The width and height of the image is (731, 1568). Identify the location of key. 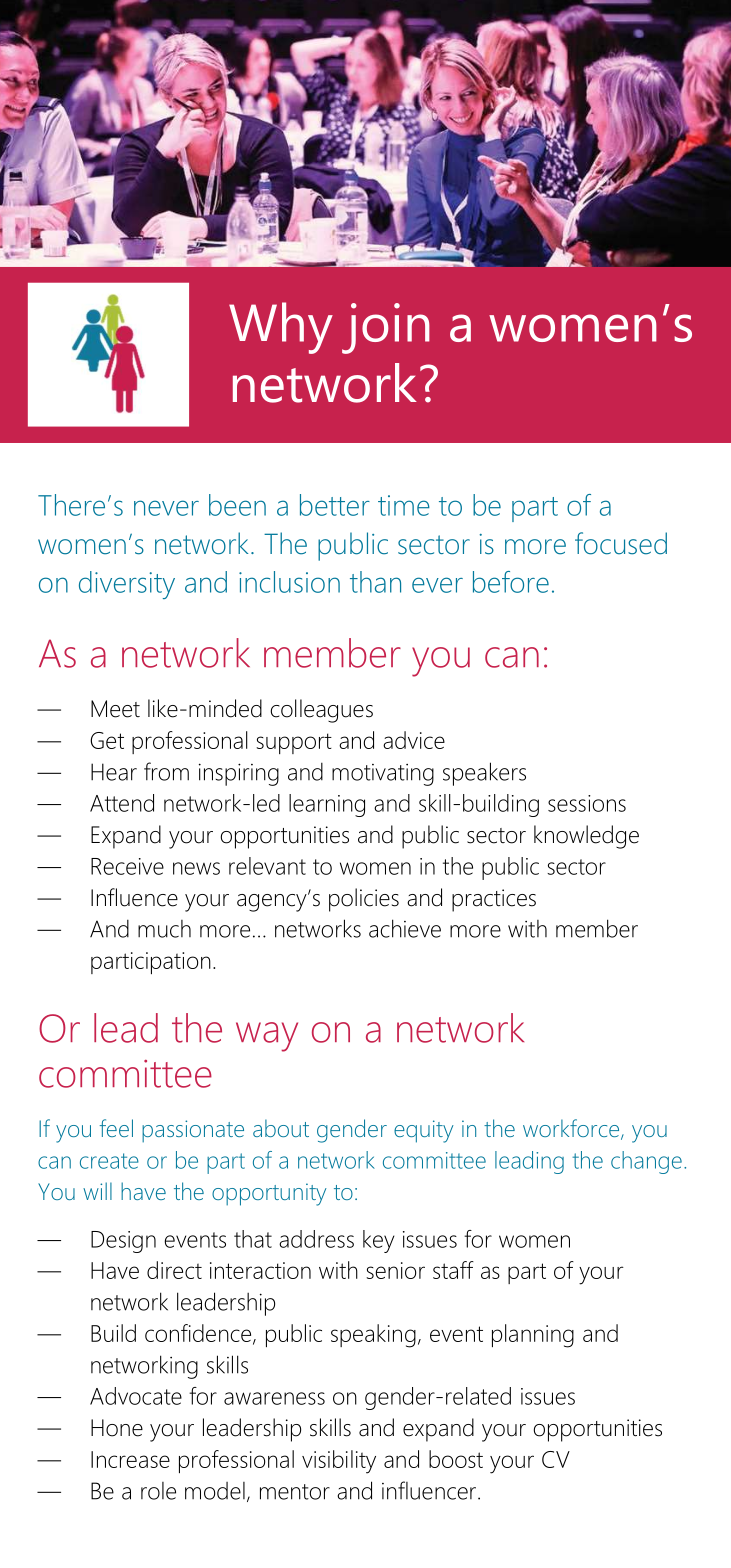
(379, 1241).
